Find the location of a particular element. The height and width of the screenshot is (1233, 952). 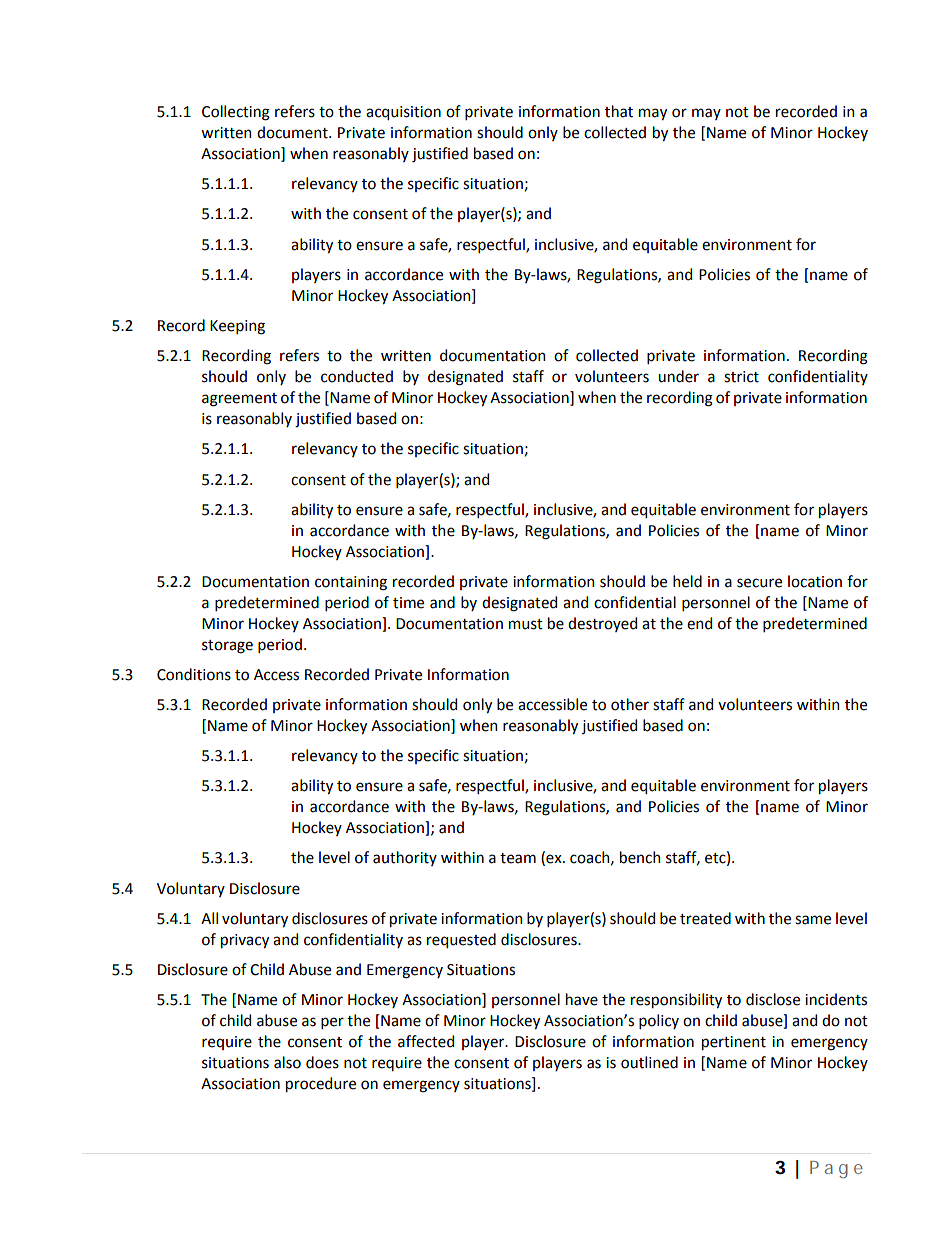

Page is located at coordinates (836, 1170).
